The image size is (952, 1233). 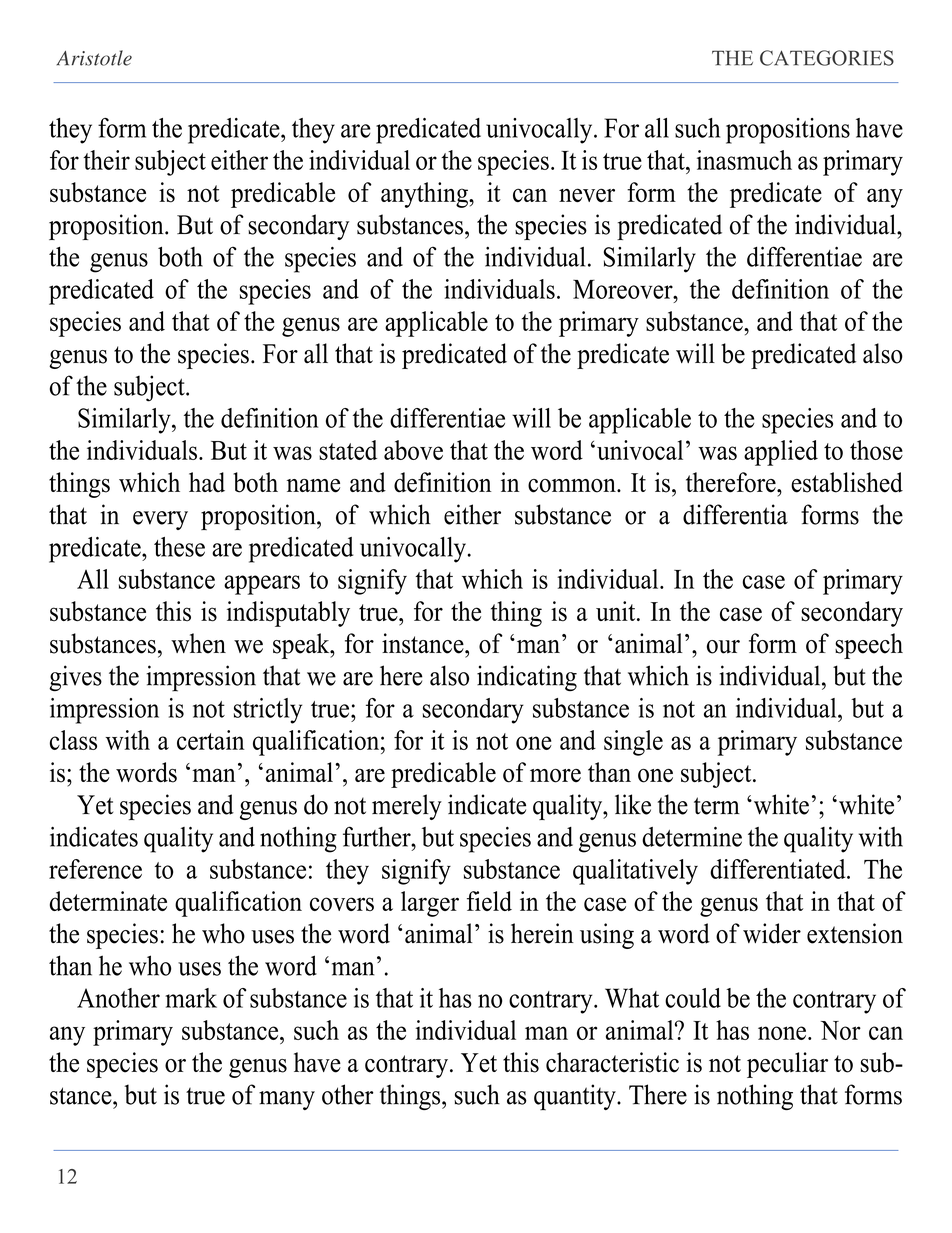 What do you see at coordinates (211, 740) in the document?
I see `certain` at bounding box center [211, 740].
